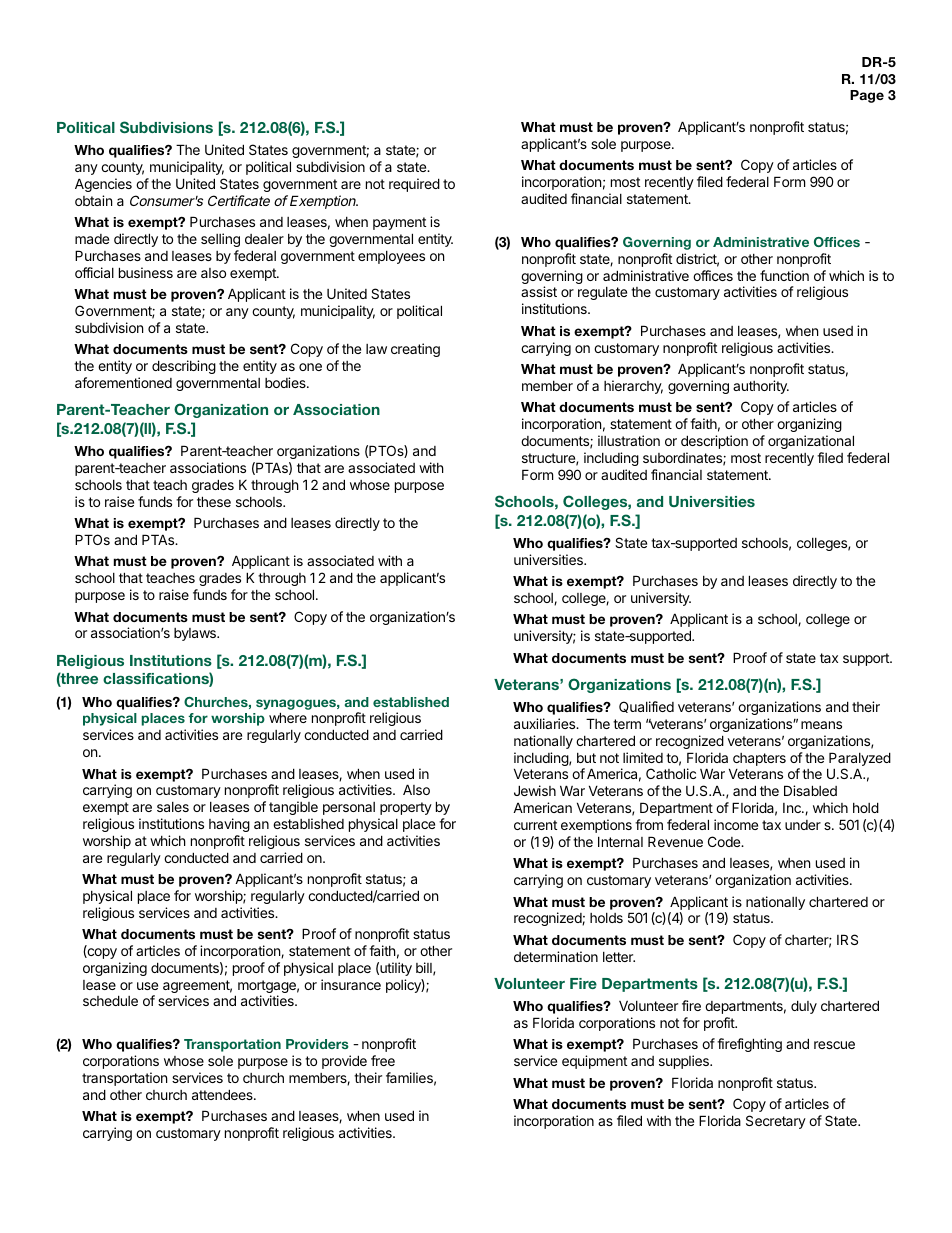 This image has height=1233, width=952. Describe the element at coordinates (214, 501) in the image. I see `these` at that location.
